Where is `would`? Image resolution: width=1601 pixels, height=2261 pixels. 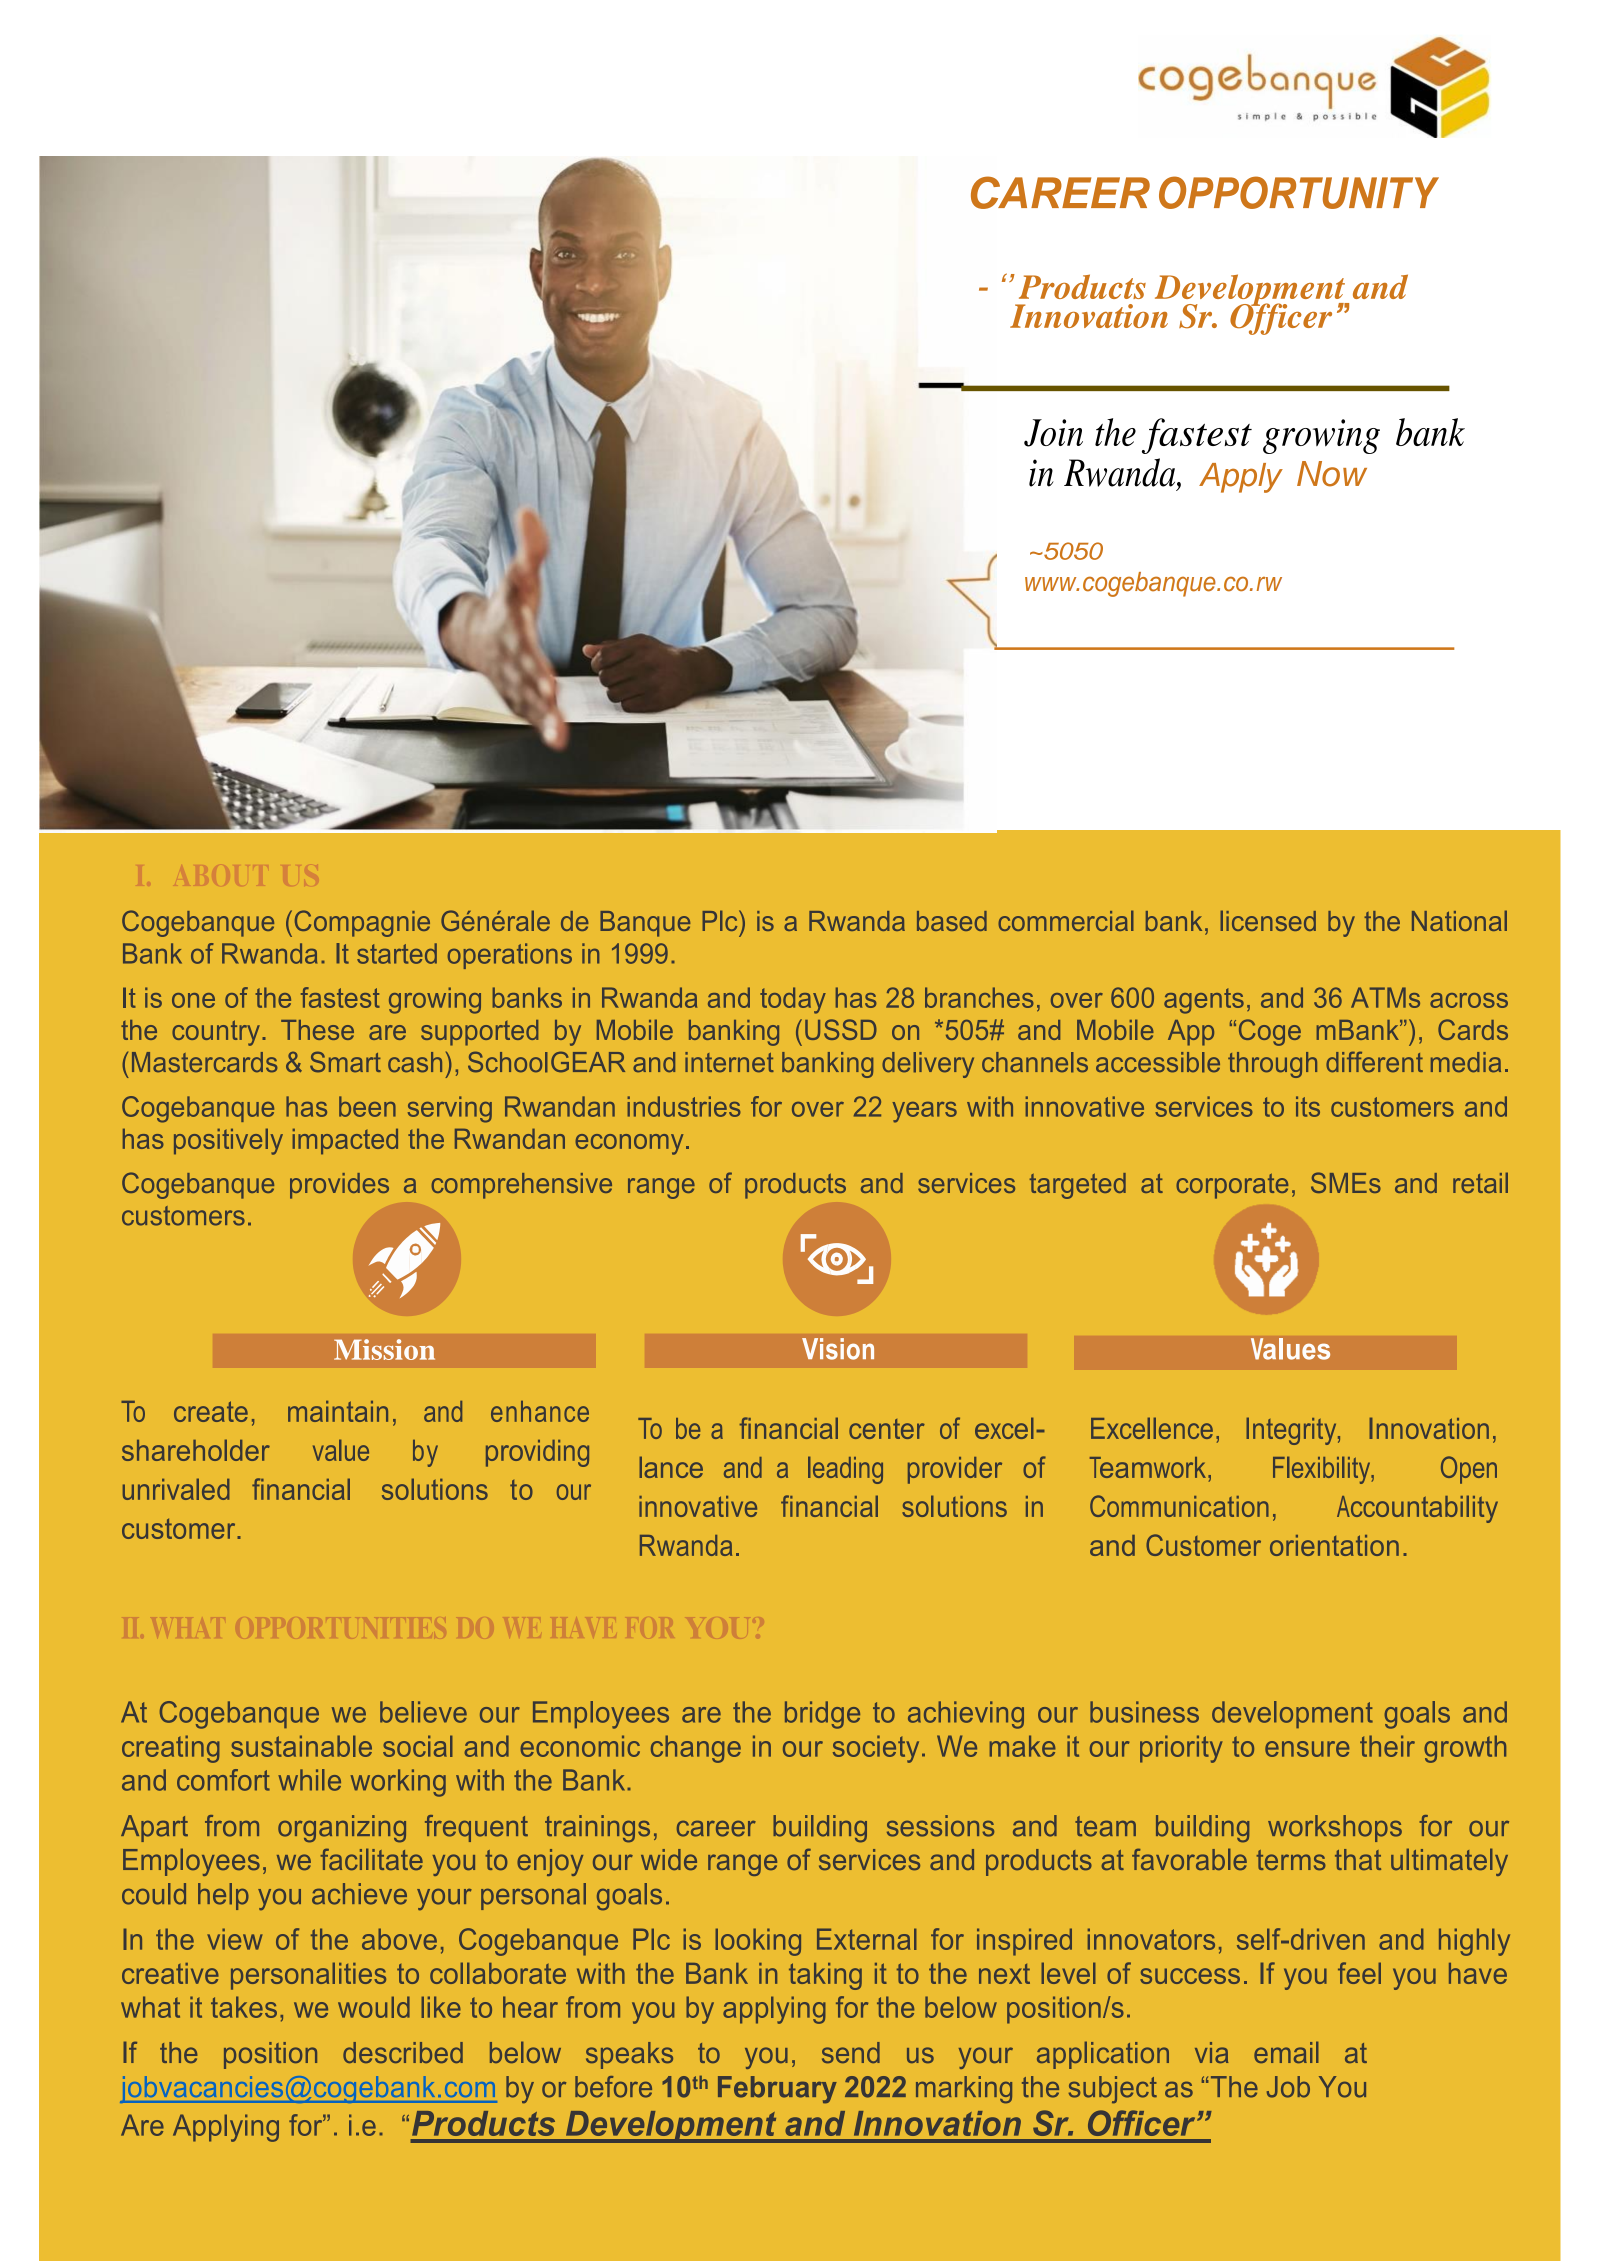
would is located at coordinates (374, 2007).
